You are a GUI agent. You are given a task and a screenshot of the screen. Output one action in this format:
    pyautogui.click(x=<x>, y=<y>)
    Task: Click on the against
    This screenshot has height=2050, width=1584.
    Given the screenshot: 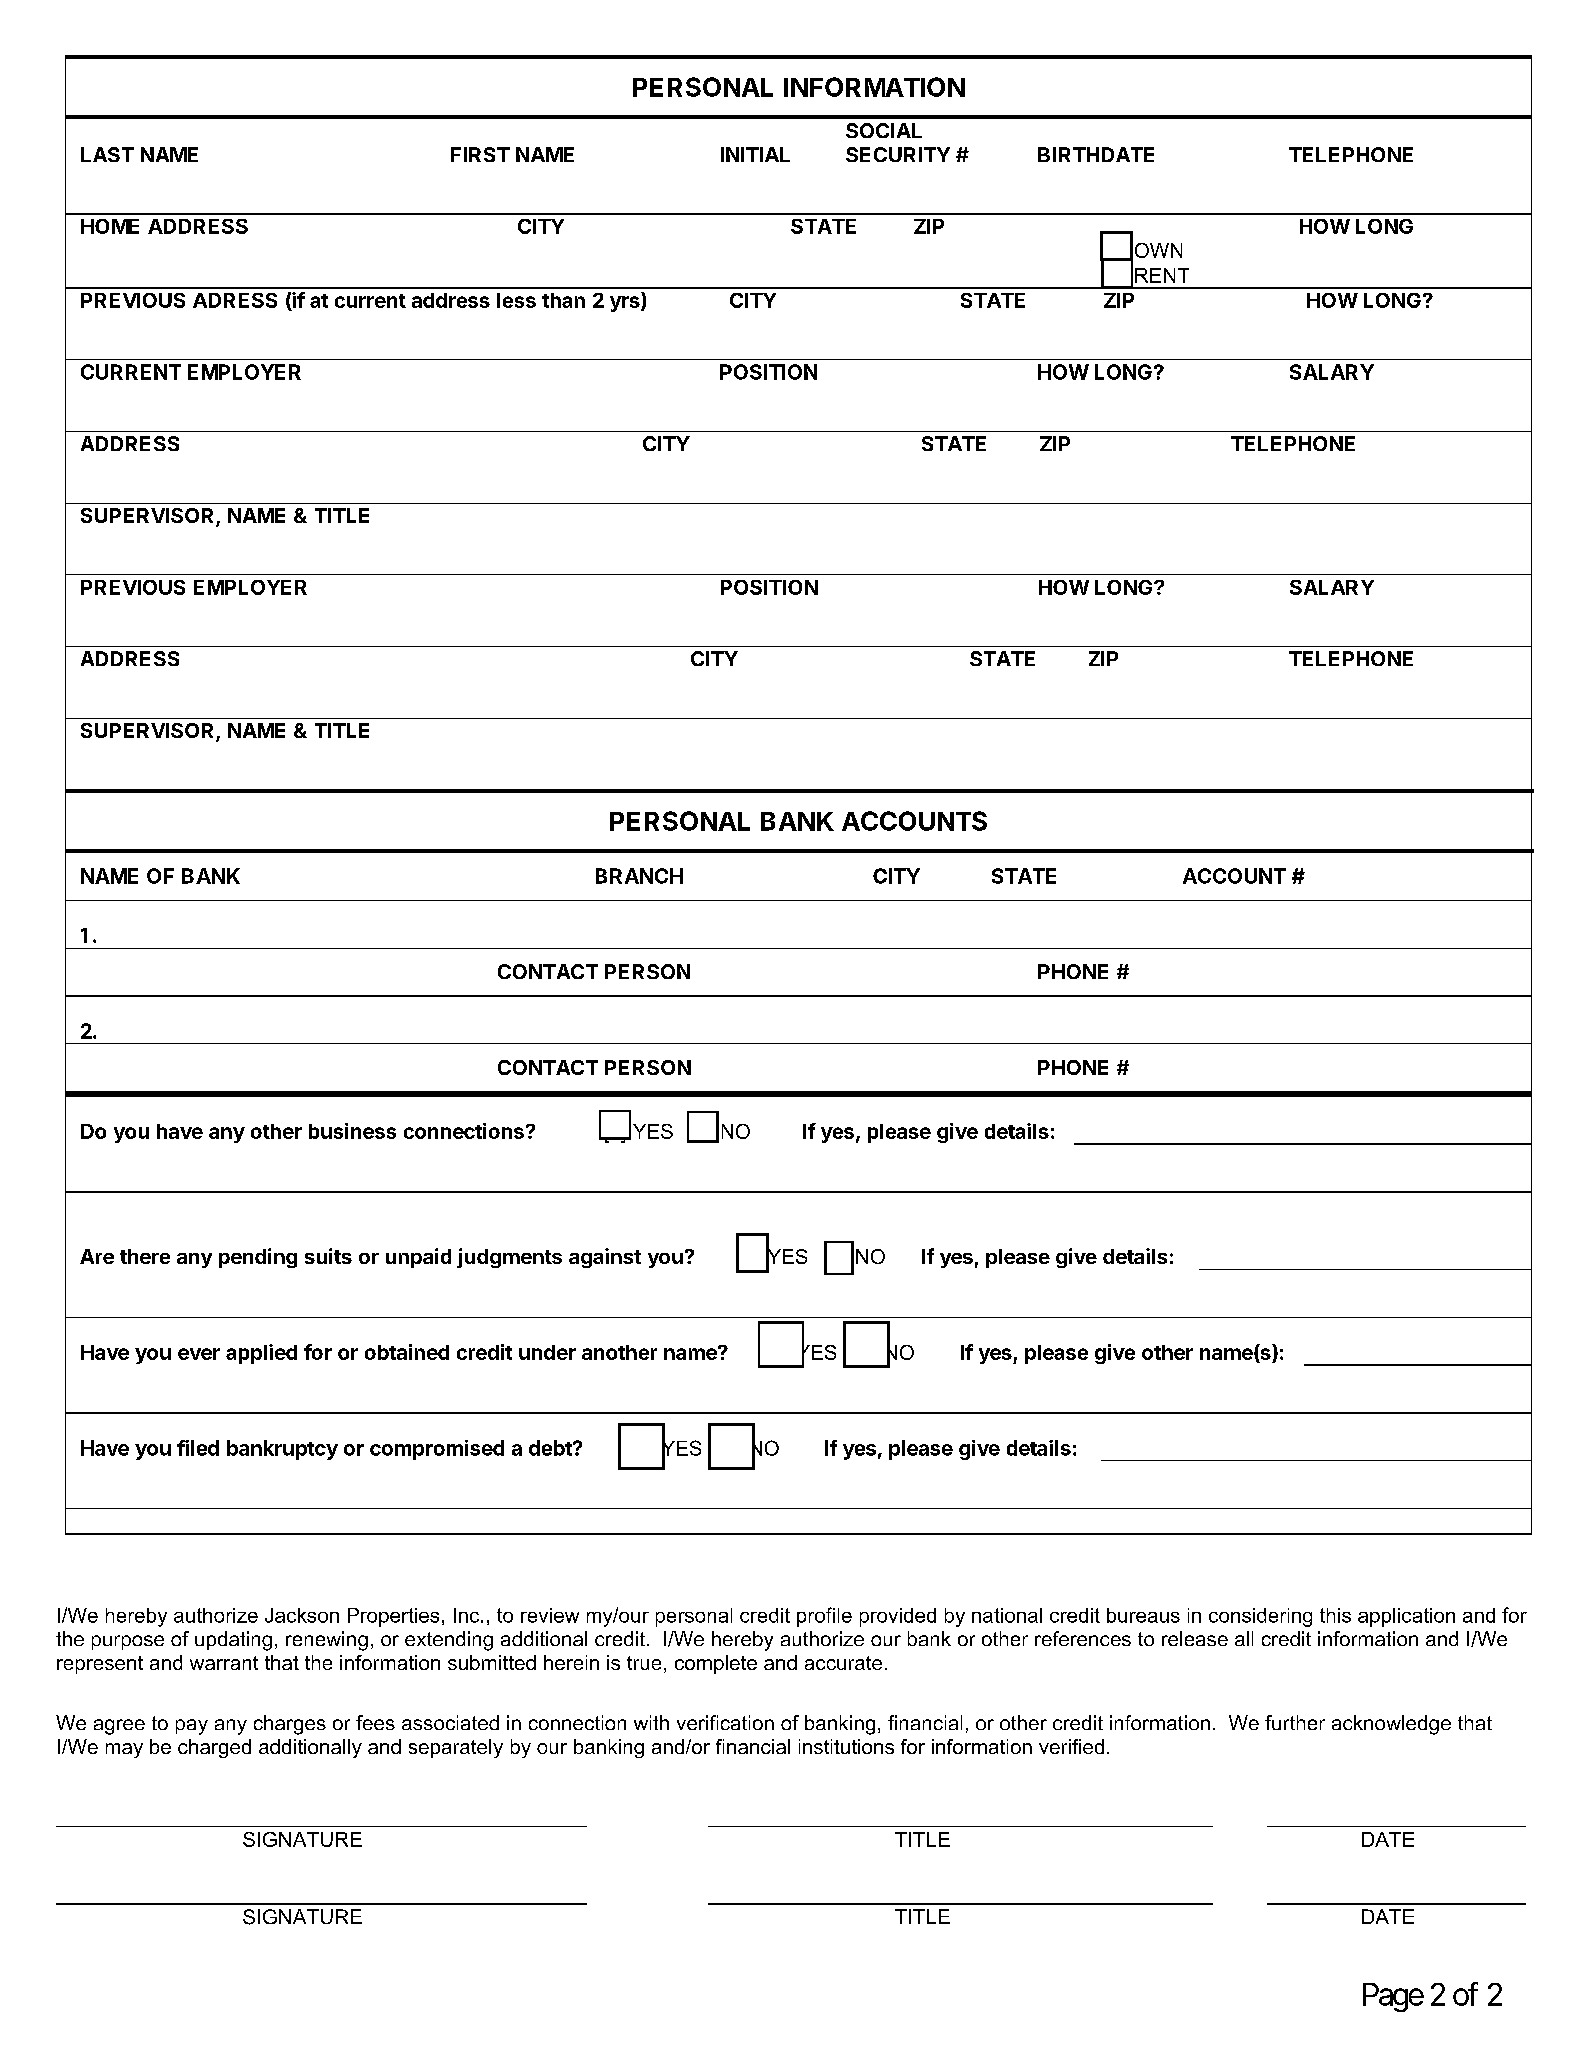 What is the action you would take?
    pyautogui.click(x=605, y=1258)
